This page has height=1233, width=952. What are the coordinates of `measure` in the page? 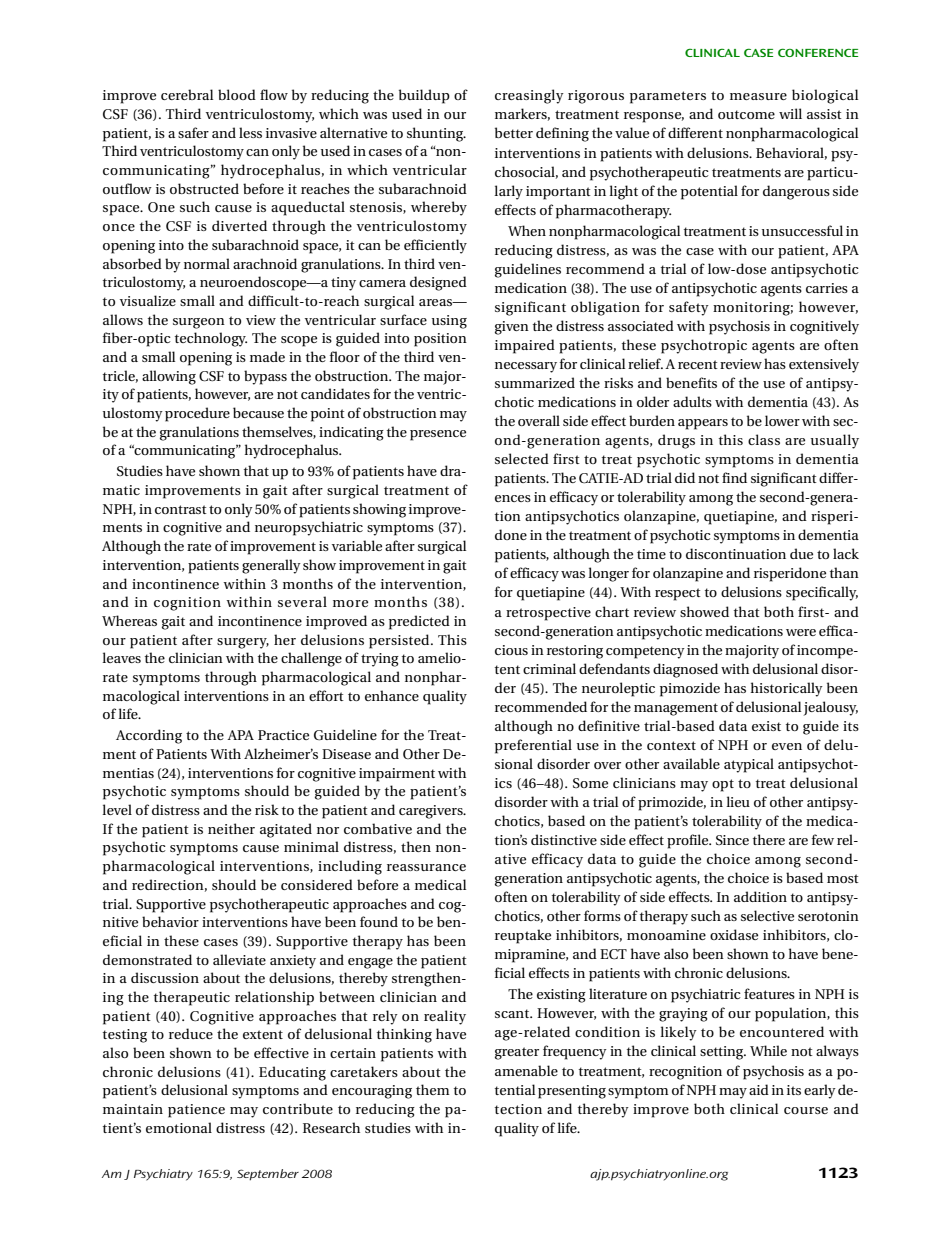 It's located at (758, 96).
